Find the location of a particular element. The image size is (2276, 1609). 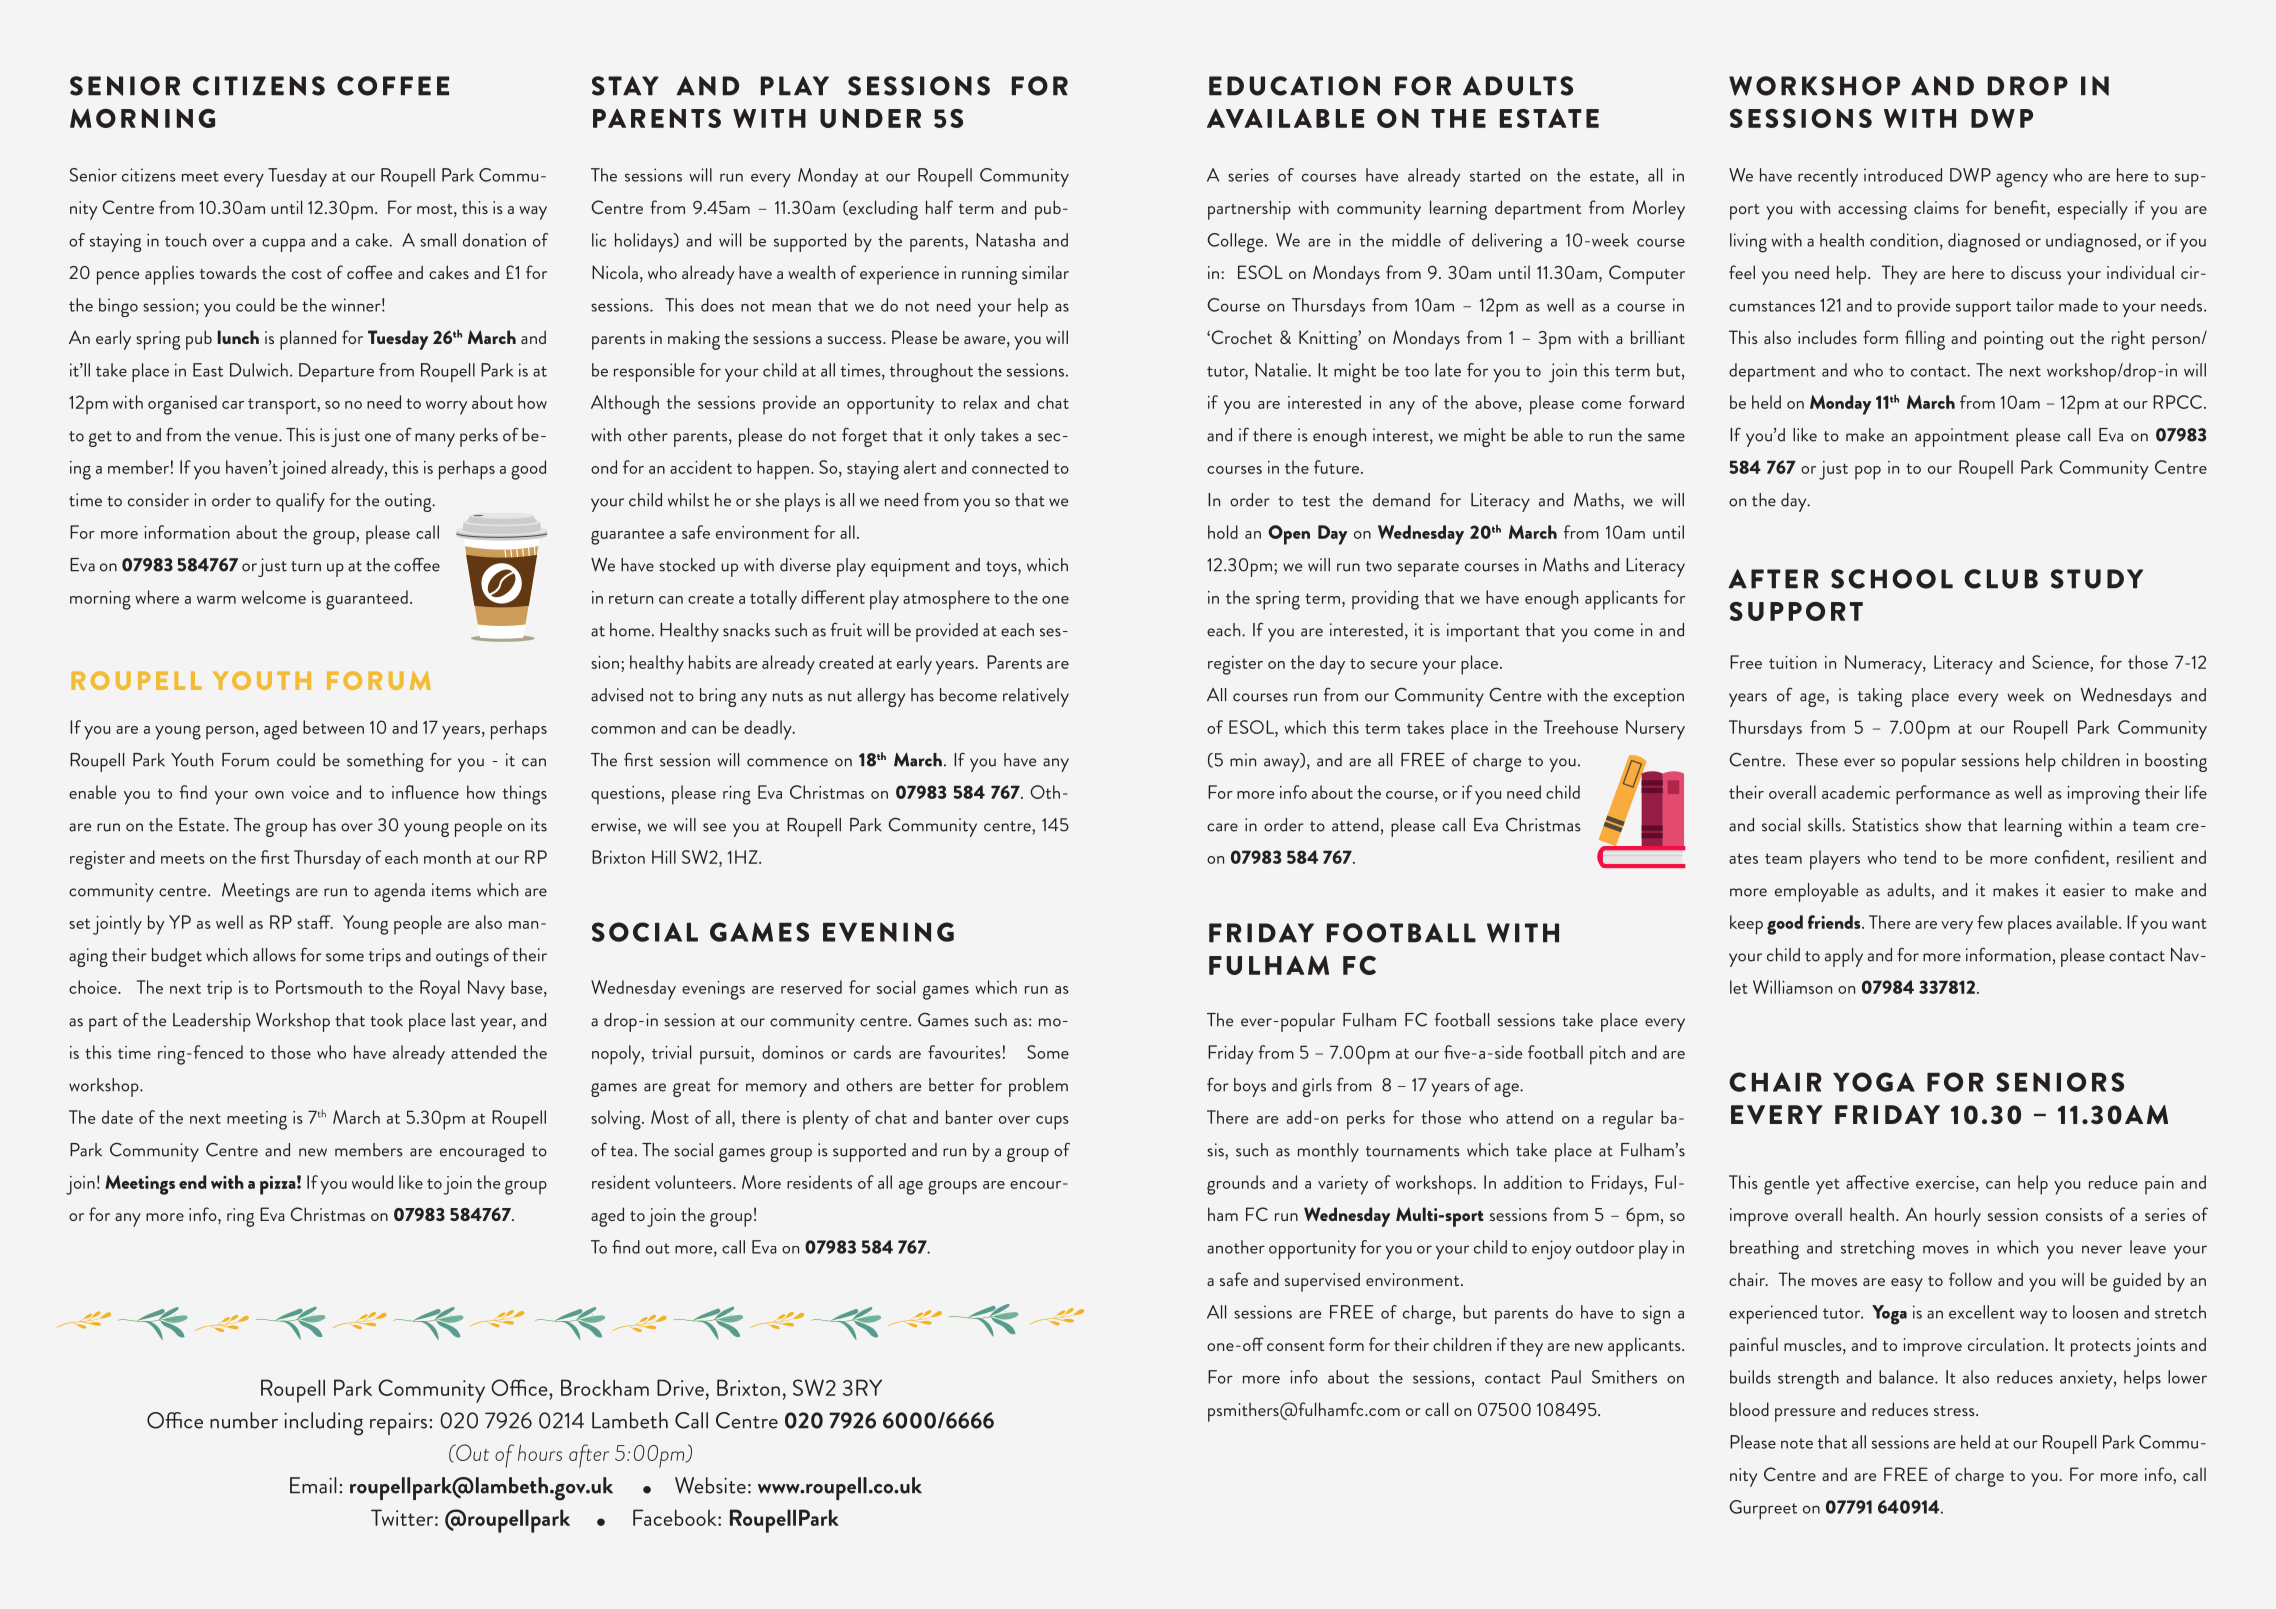

qualify is located at coordinates (300, 502).
